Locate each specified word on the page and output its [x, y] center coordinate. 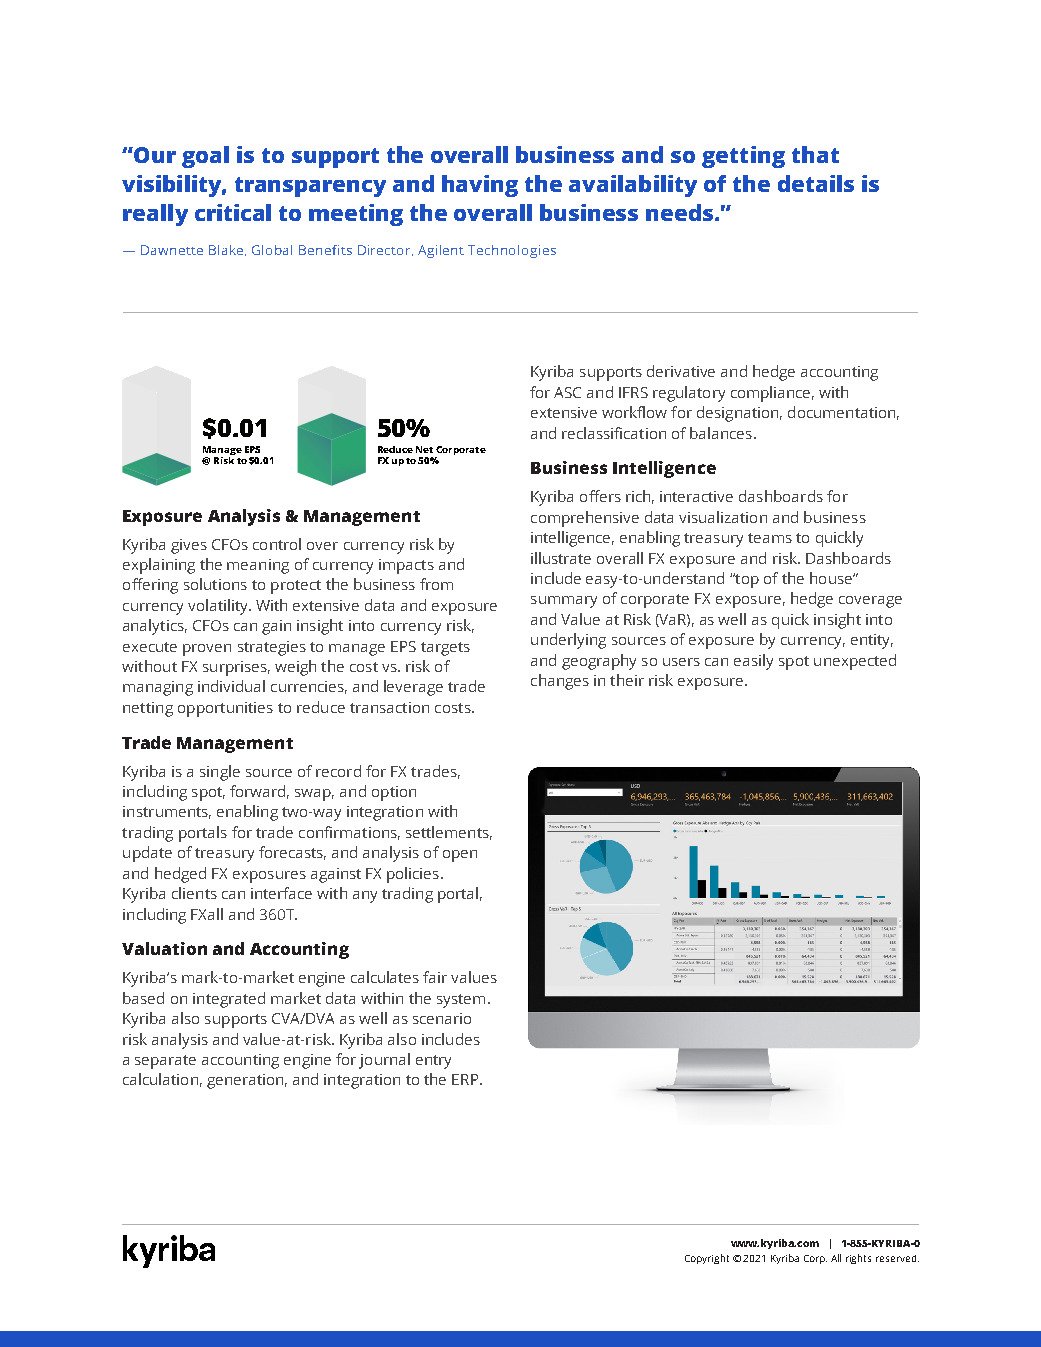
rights [858, 1259]
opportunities [225, 709]
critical [233, 212]
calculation [160, 1079]
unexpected [855, 662]
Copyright [707, 1259]
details [816, 183]
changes [560, 682]
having [480, 186]
